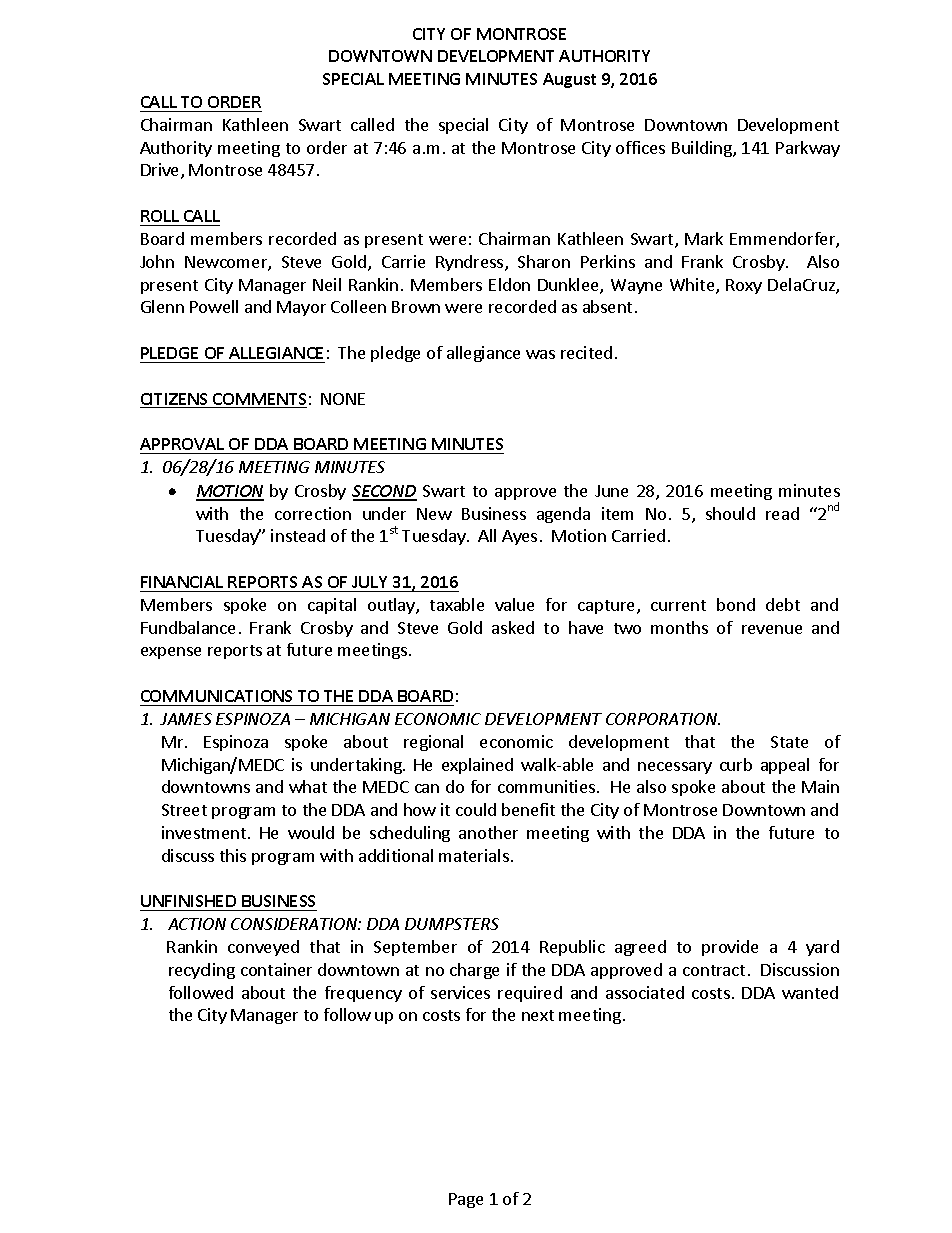 This page has width=952, height=1233. Describe the element at coordinates (538, 1015) in the page. I see `next` at that location.
